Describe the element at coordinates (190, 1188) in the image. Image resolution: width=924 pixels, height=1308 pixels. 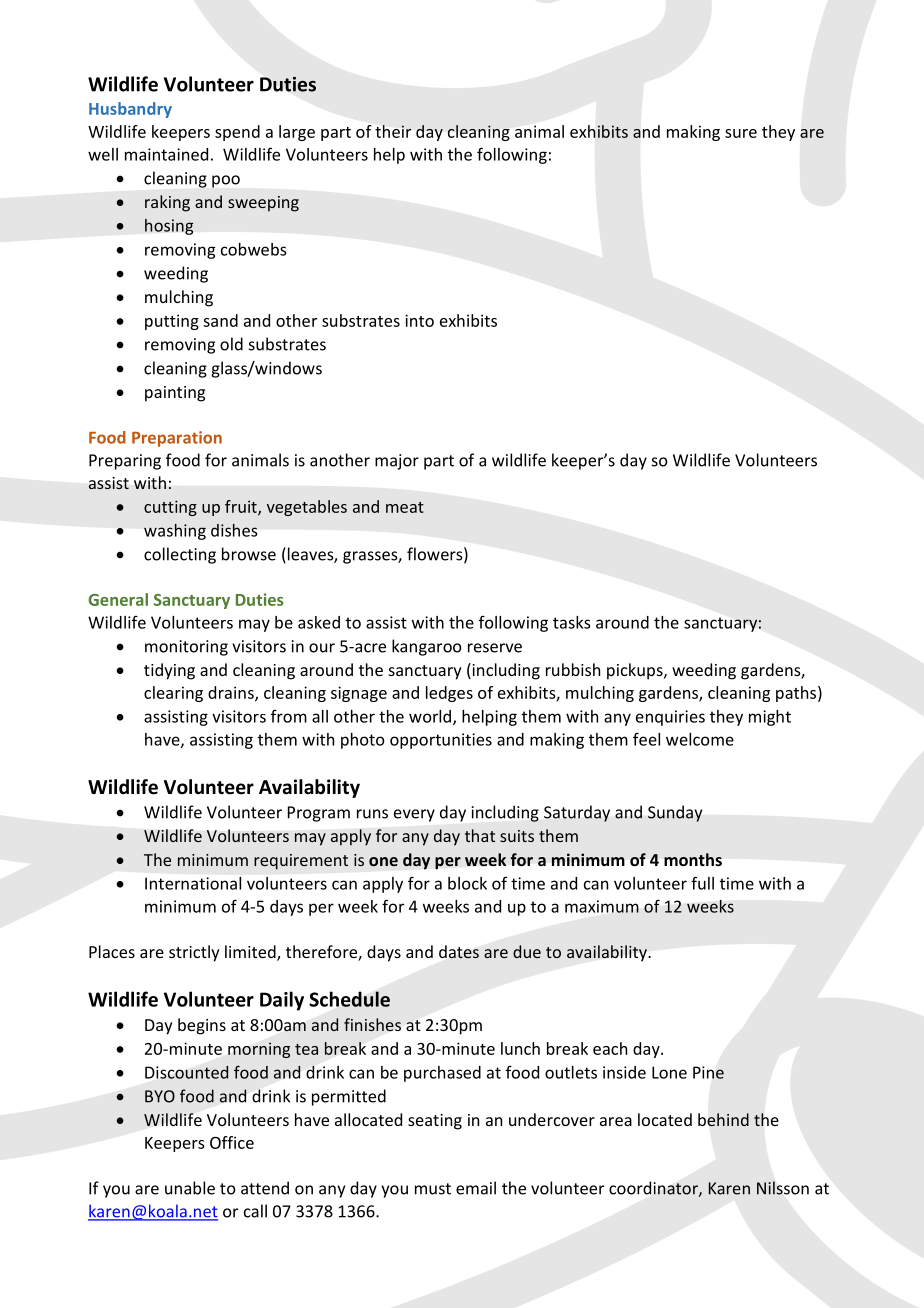
I see `unable` at that location.
